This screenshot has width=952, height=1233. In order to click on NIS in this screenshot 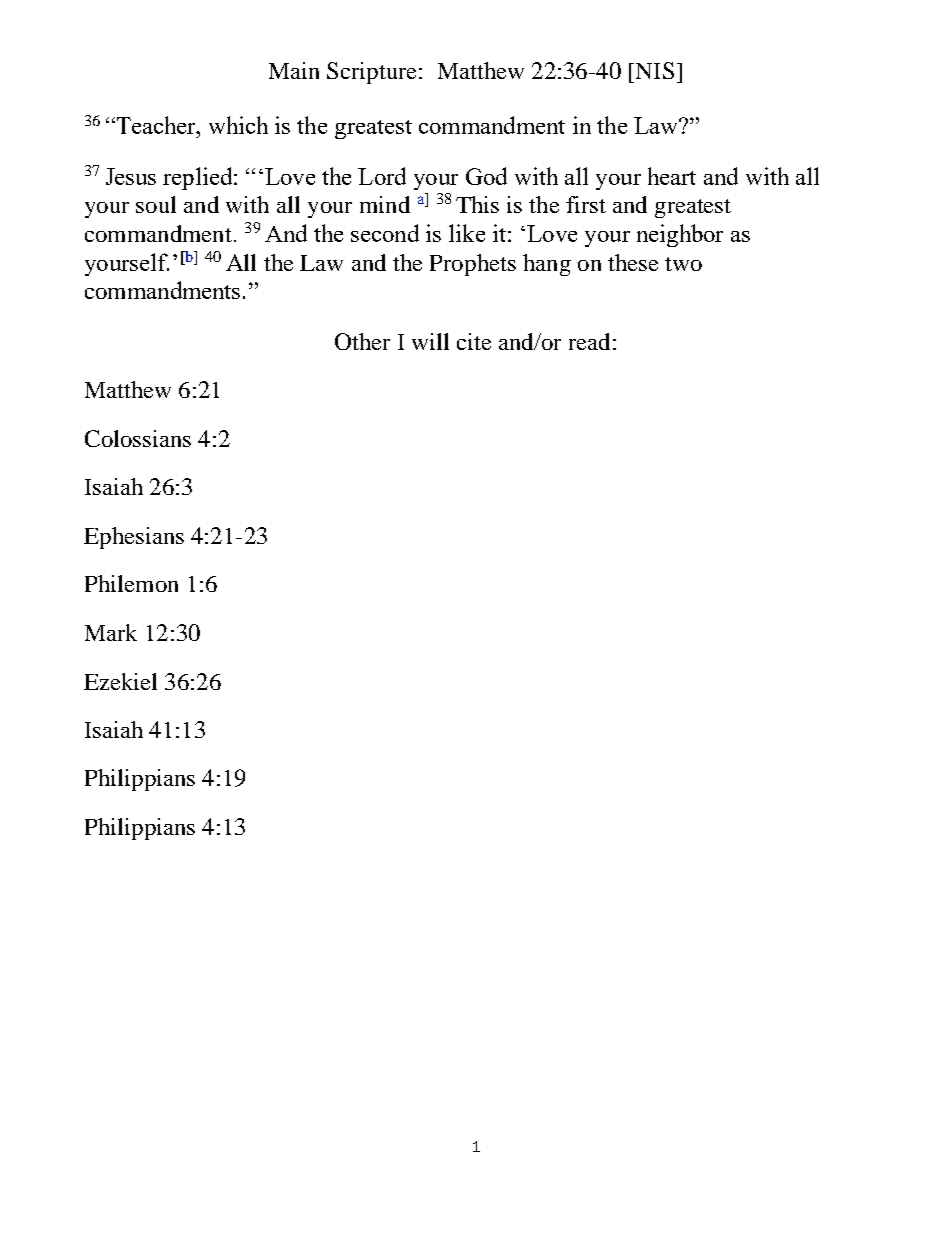, I will do `click(655, 70)`.
